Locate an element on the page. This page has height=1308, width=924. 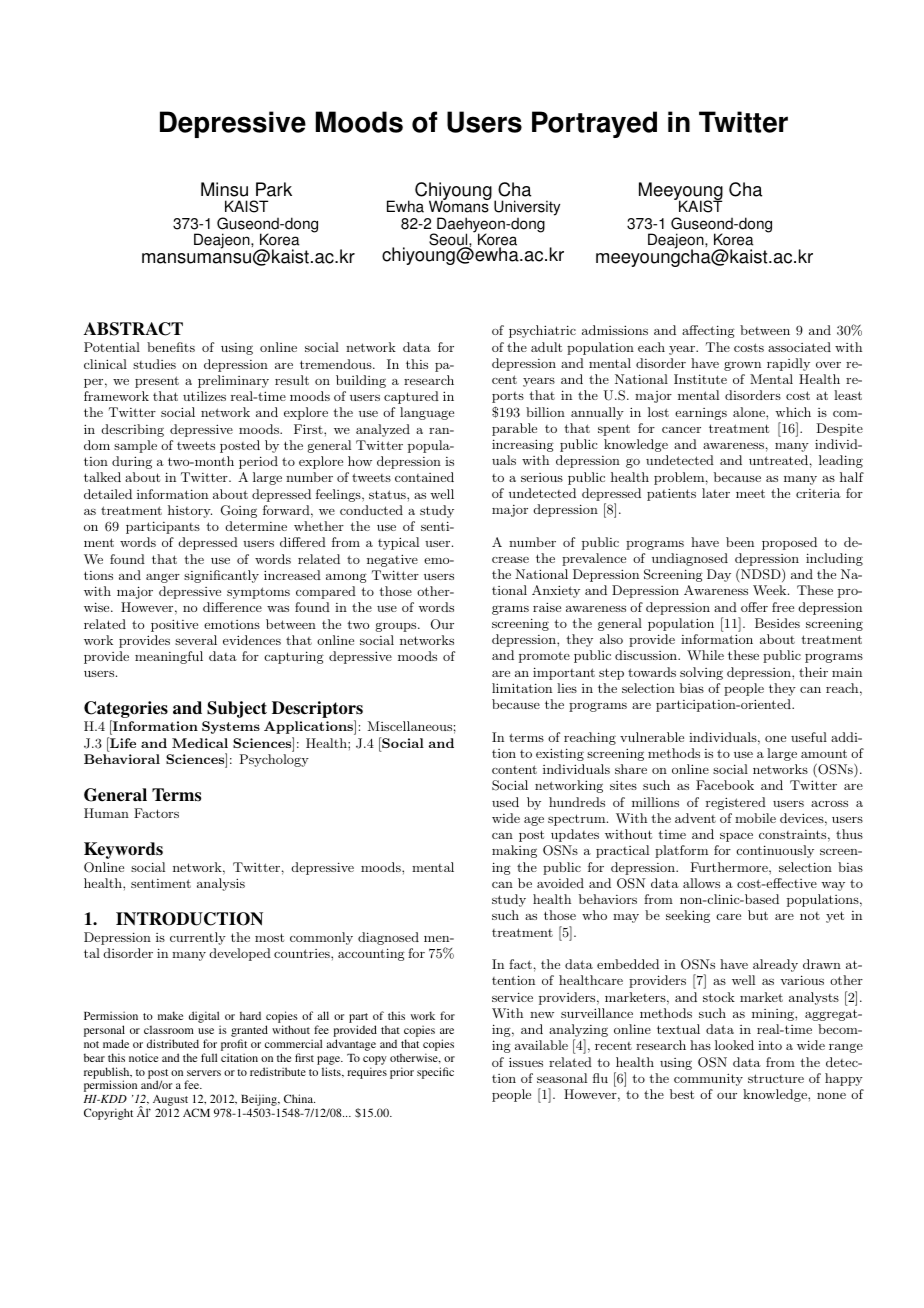
Park is located at coordinates (274, 189).
